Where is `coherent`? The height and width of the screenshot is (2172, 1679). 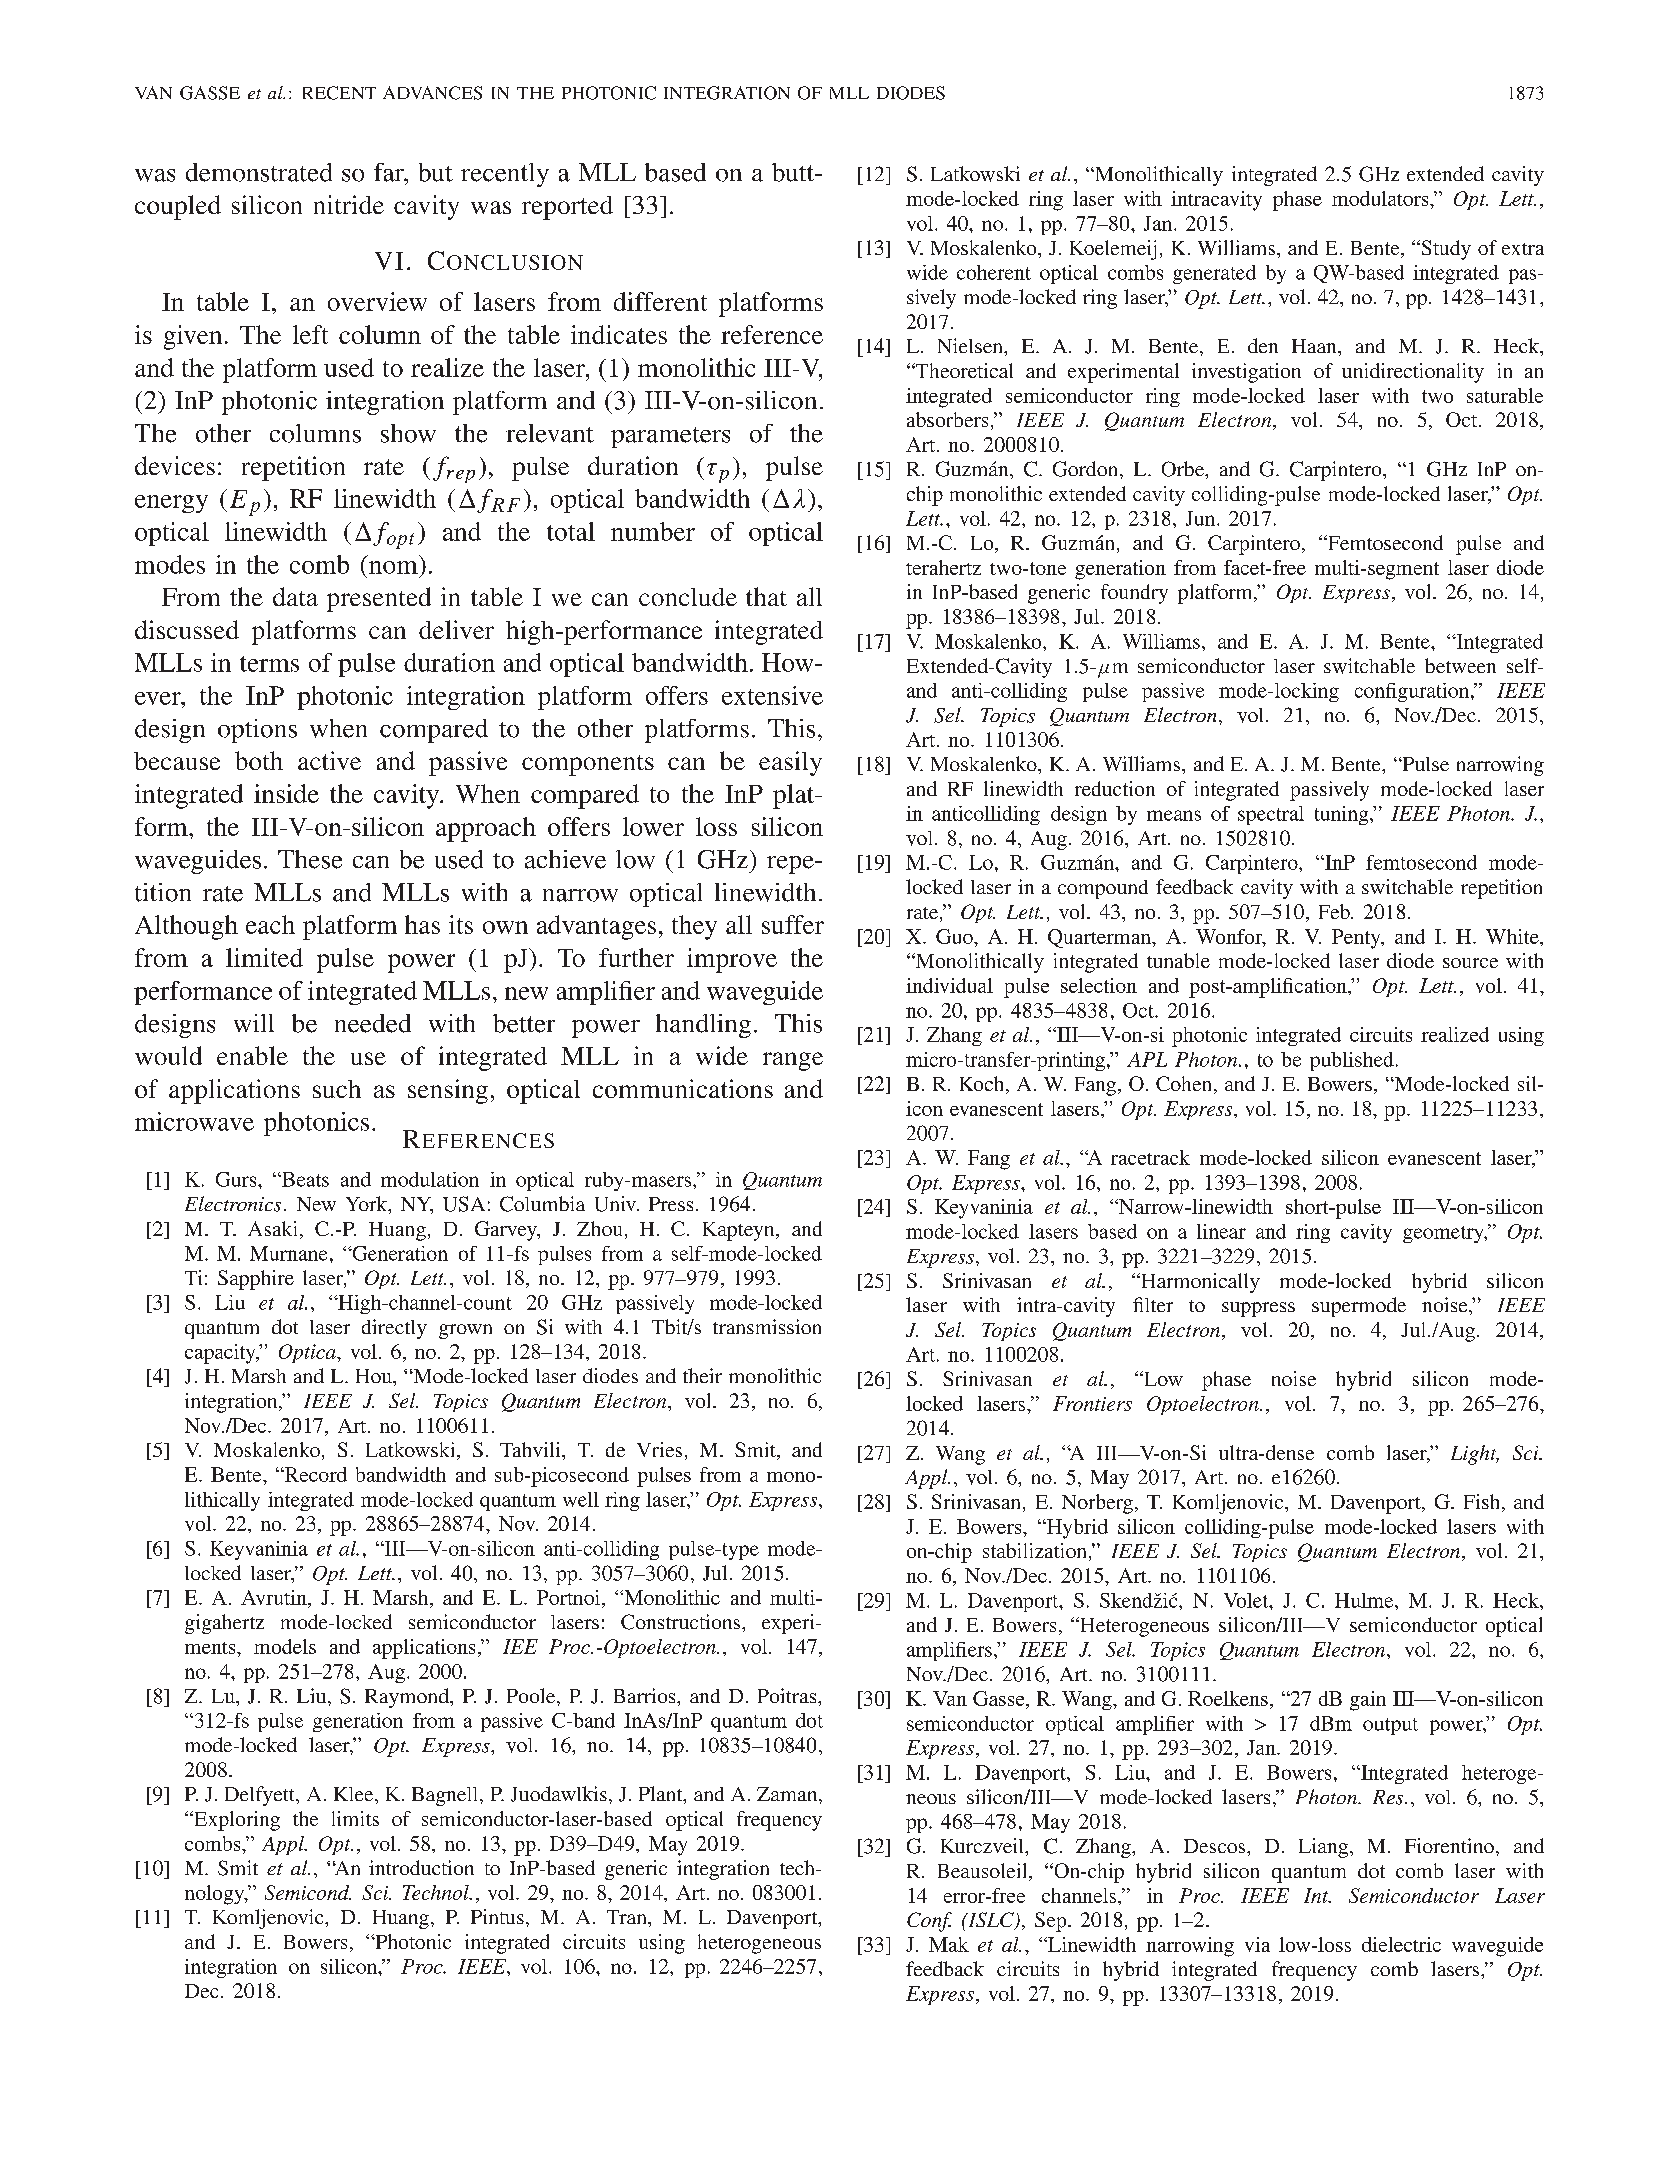
coherent is located at coordinates (994, 272).
